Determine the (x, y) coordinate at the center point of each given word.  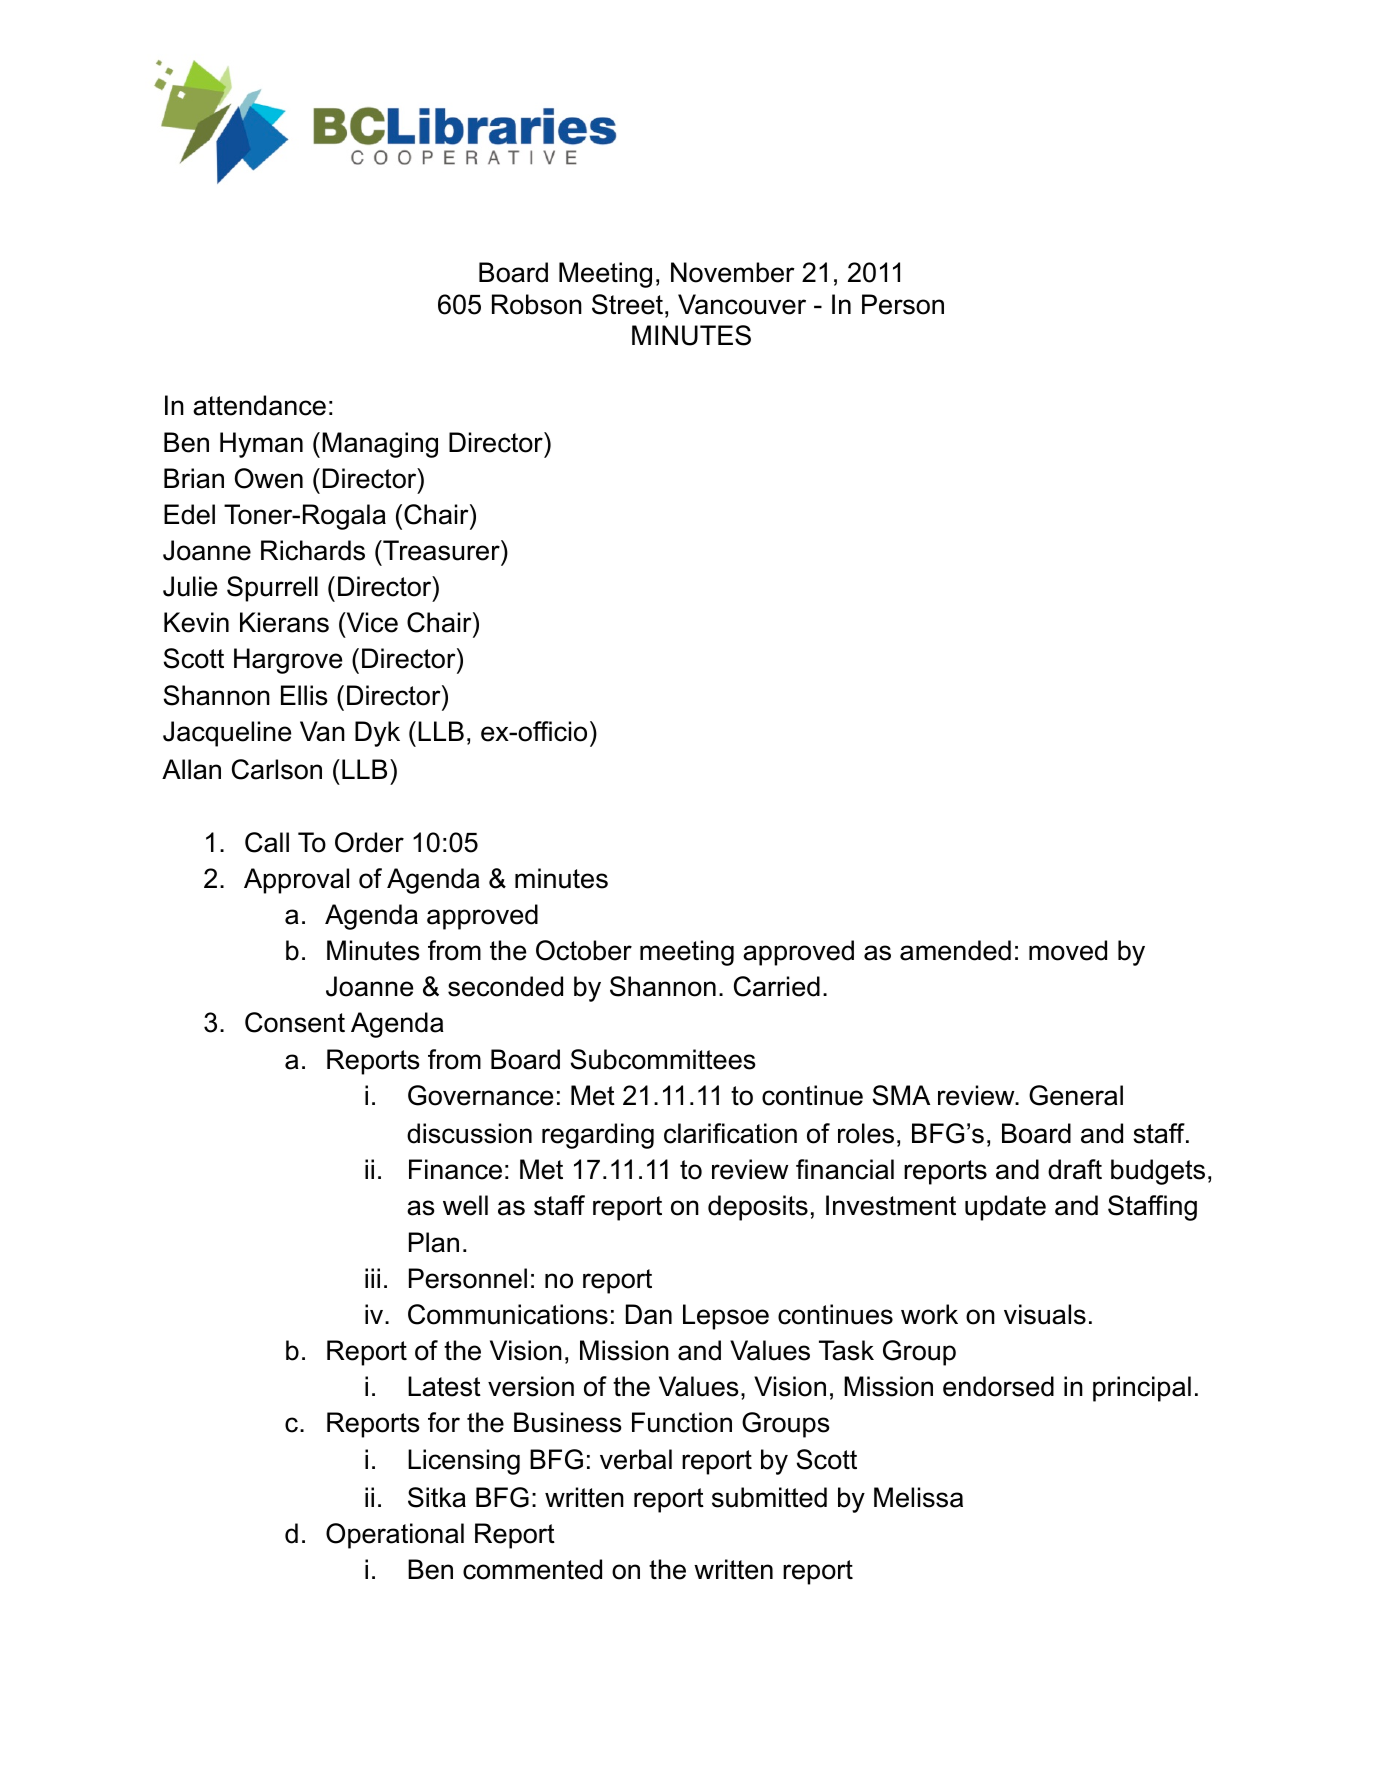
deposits (758, 1208)
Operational (395, 1536)
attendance (259, 405)
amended (955, 950)
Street (627, 304)
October (584, 950)
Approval (296, 881)
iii (372, 1278)
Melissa (918, 1497)
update (1005, 1208)
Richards (313, 550)
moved (1068, 950)
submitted (769, 1497)
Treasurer (441, 550)
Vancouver (742, 304)
